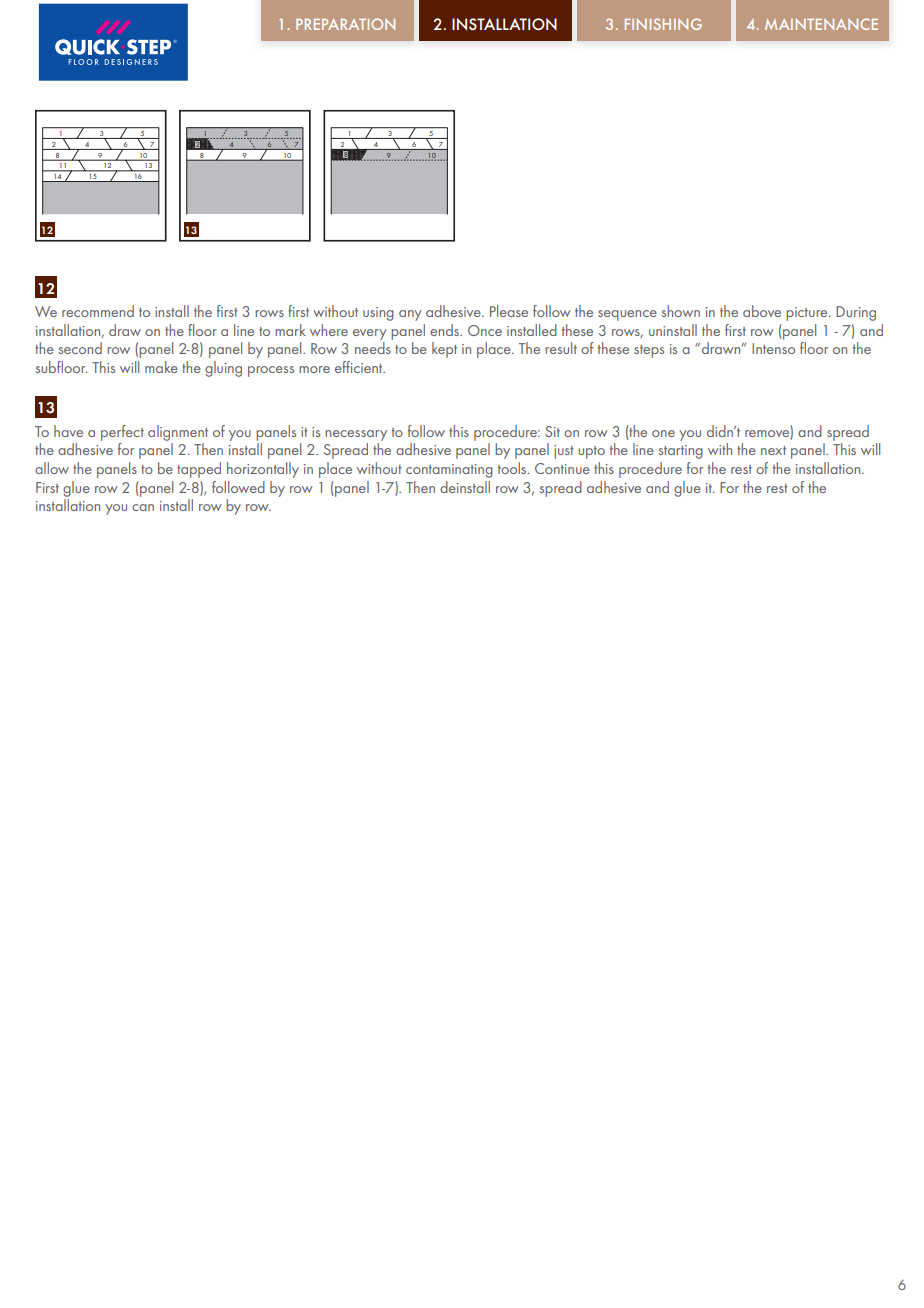  What do you see at coordinates (762, 311) in the page?
I see `above` at bounding box center [762, 311].
